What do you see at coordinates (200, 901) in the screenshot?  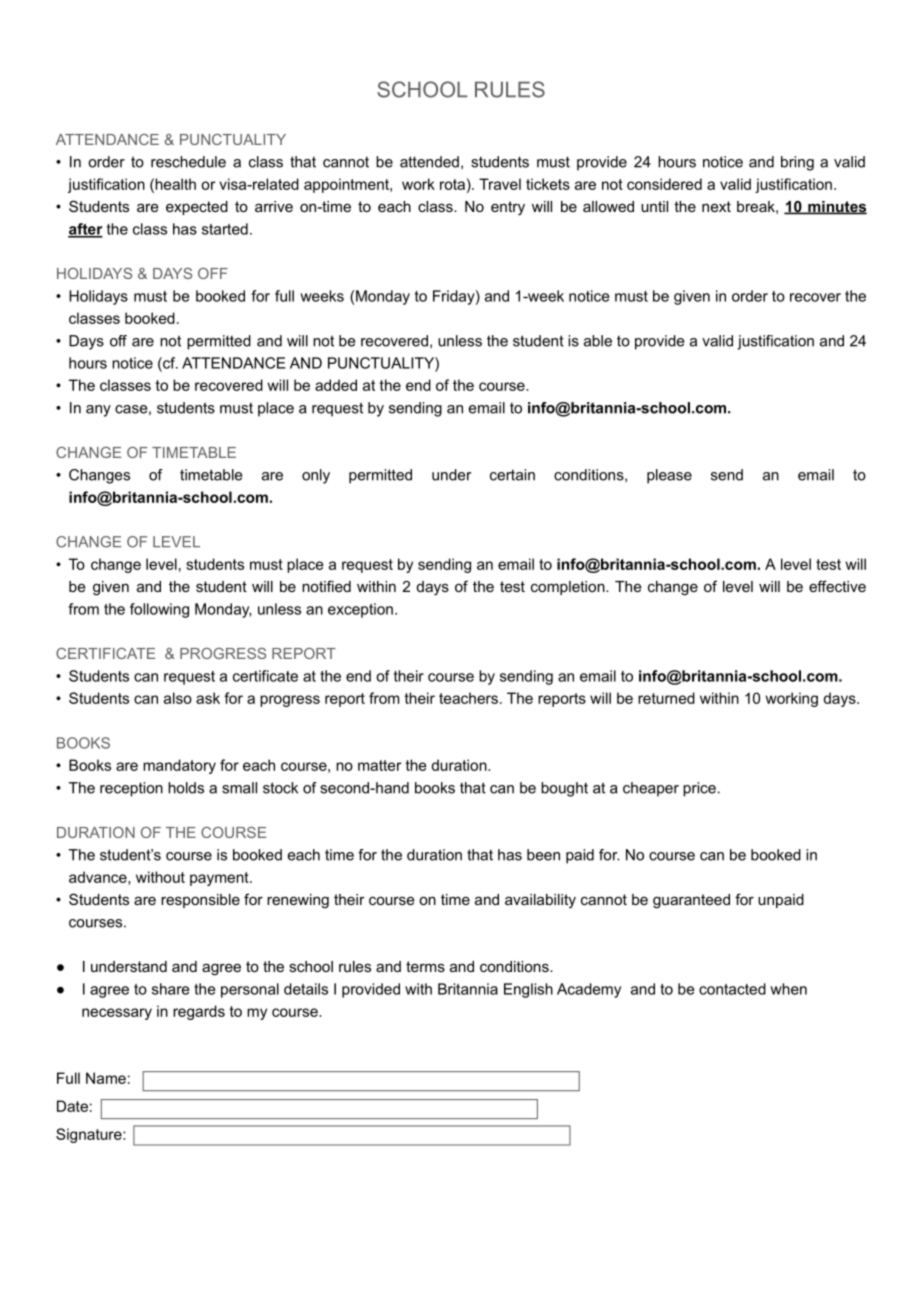 I see `responsible` at bounding box center [200, 901].
